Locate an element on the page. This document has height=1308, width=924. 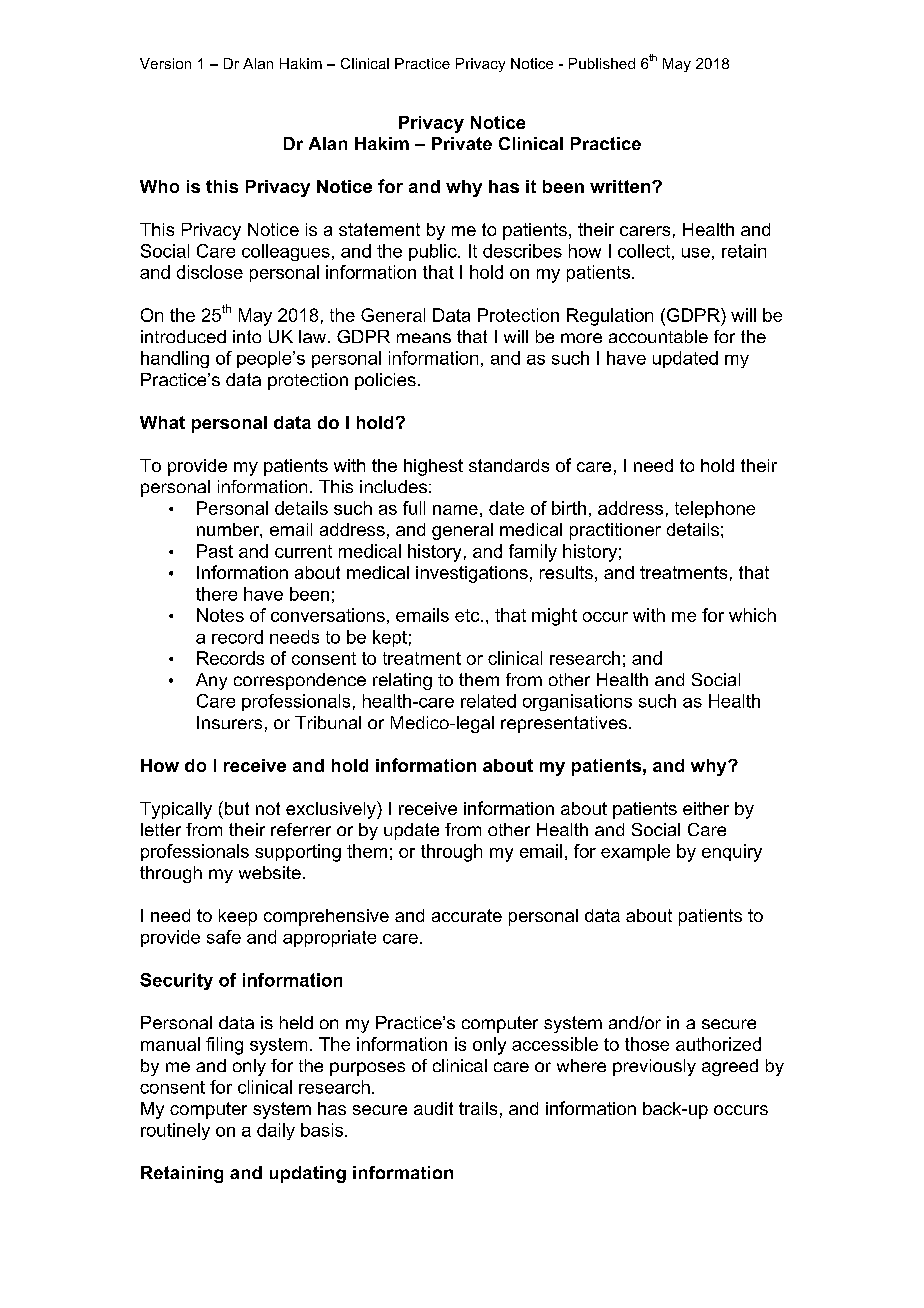
etc is located at coordinates (468, 615).
